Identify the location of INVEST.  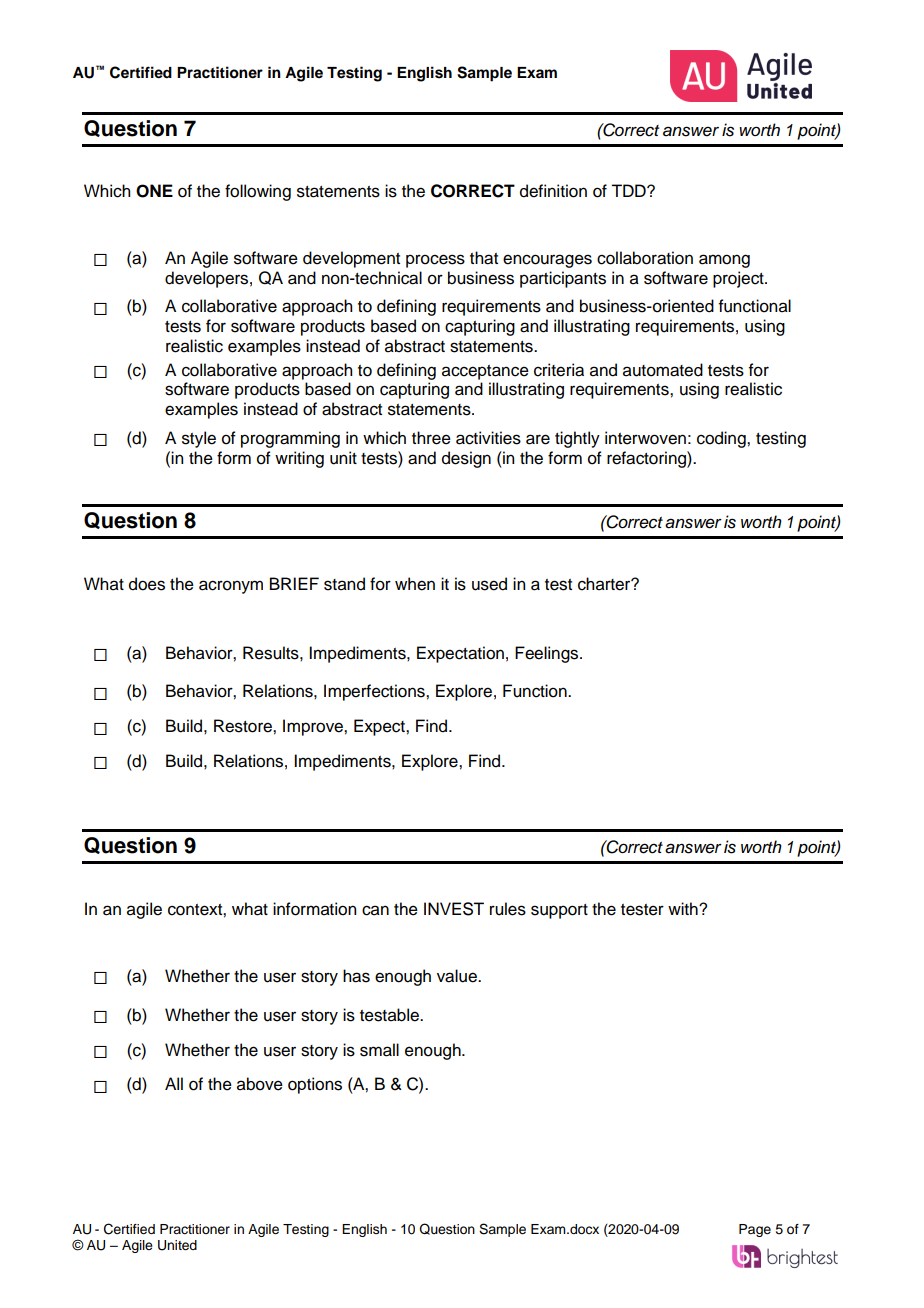
(454, 909).
